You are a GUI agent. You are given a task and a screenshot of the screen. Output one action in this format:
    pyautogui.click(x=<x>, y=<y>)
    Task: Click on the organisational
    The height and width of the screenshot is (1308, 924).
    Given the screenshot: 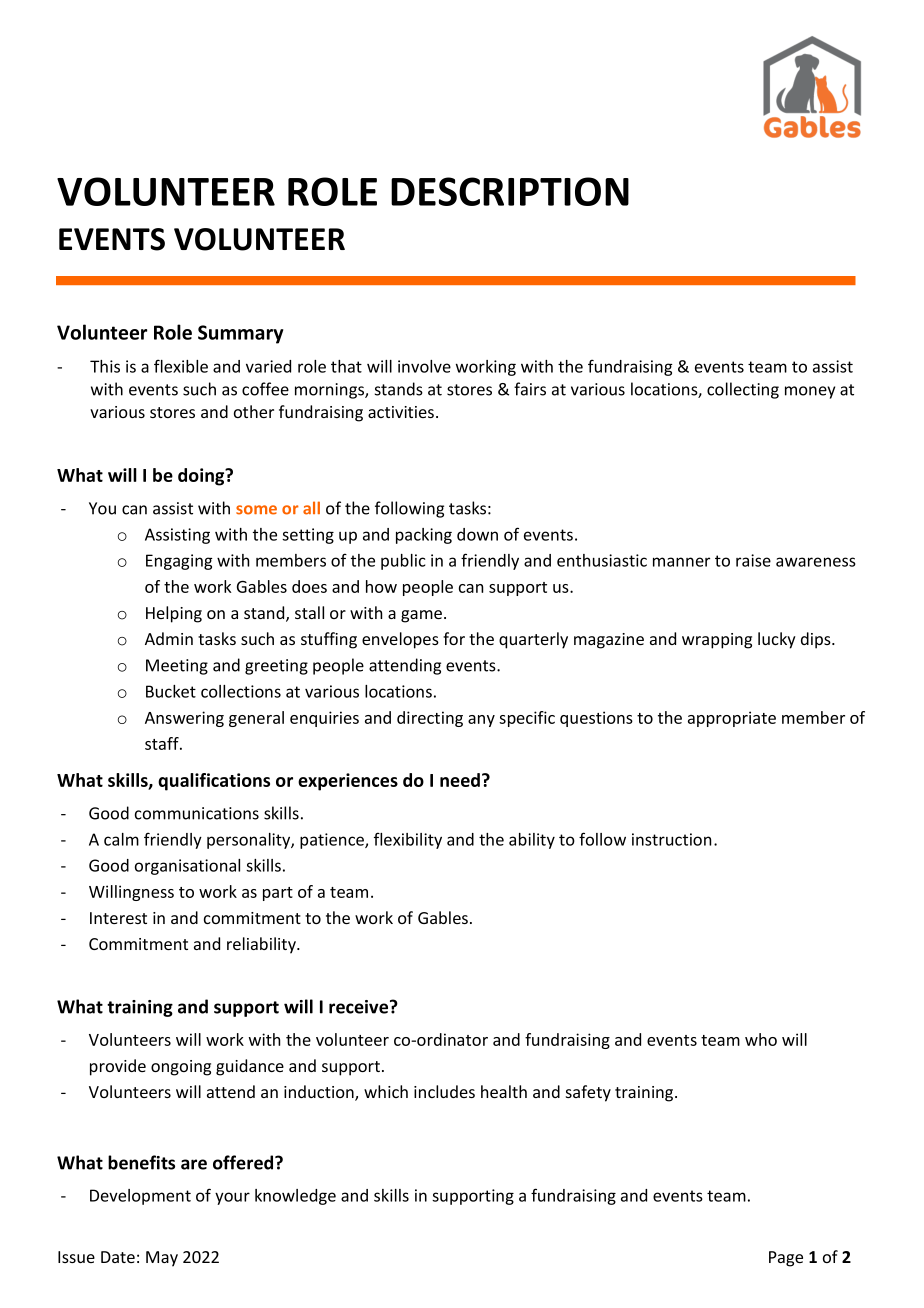 What is the action you would take?
    pyautogui.click(x=187, y=867)
